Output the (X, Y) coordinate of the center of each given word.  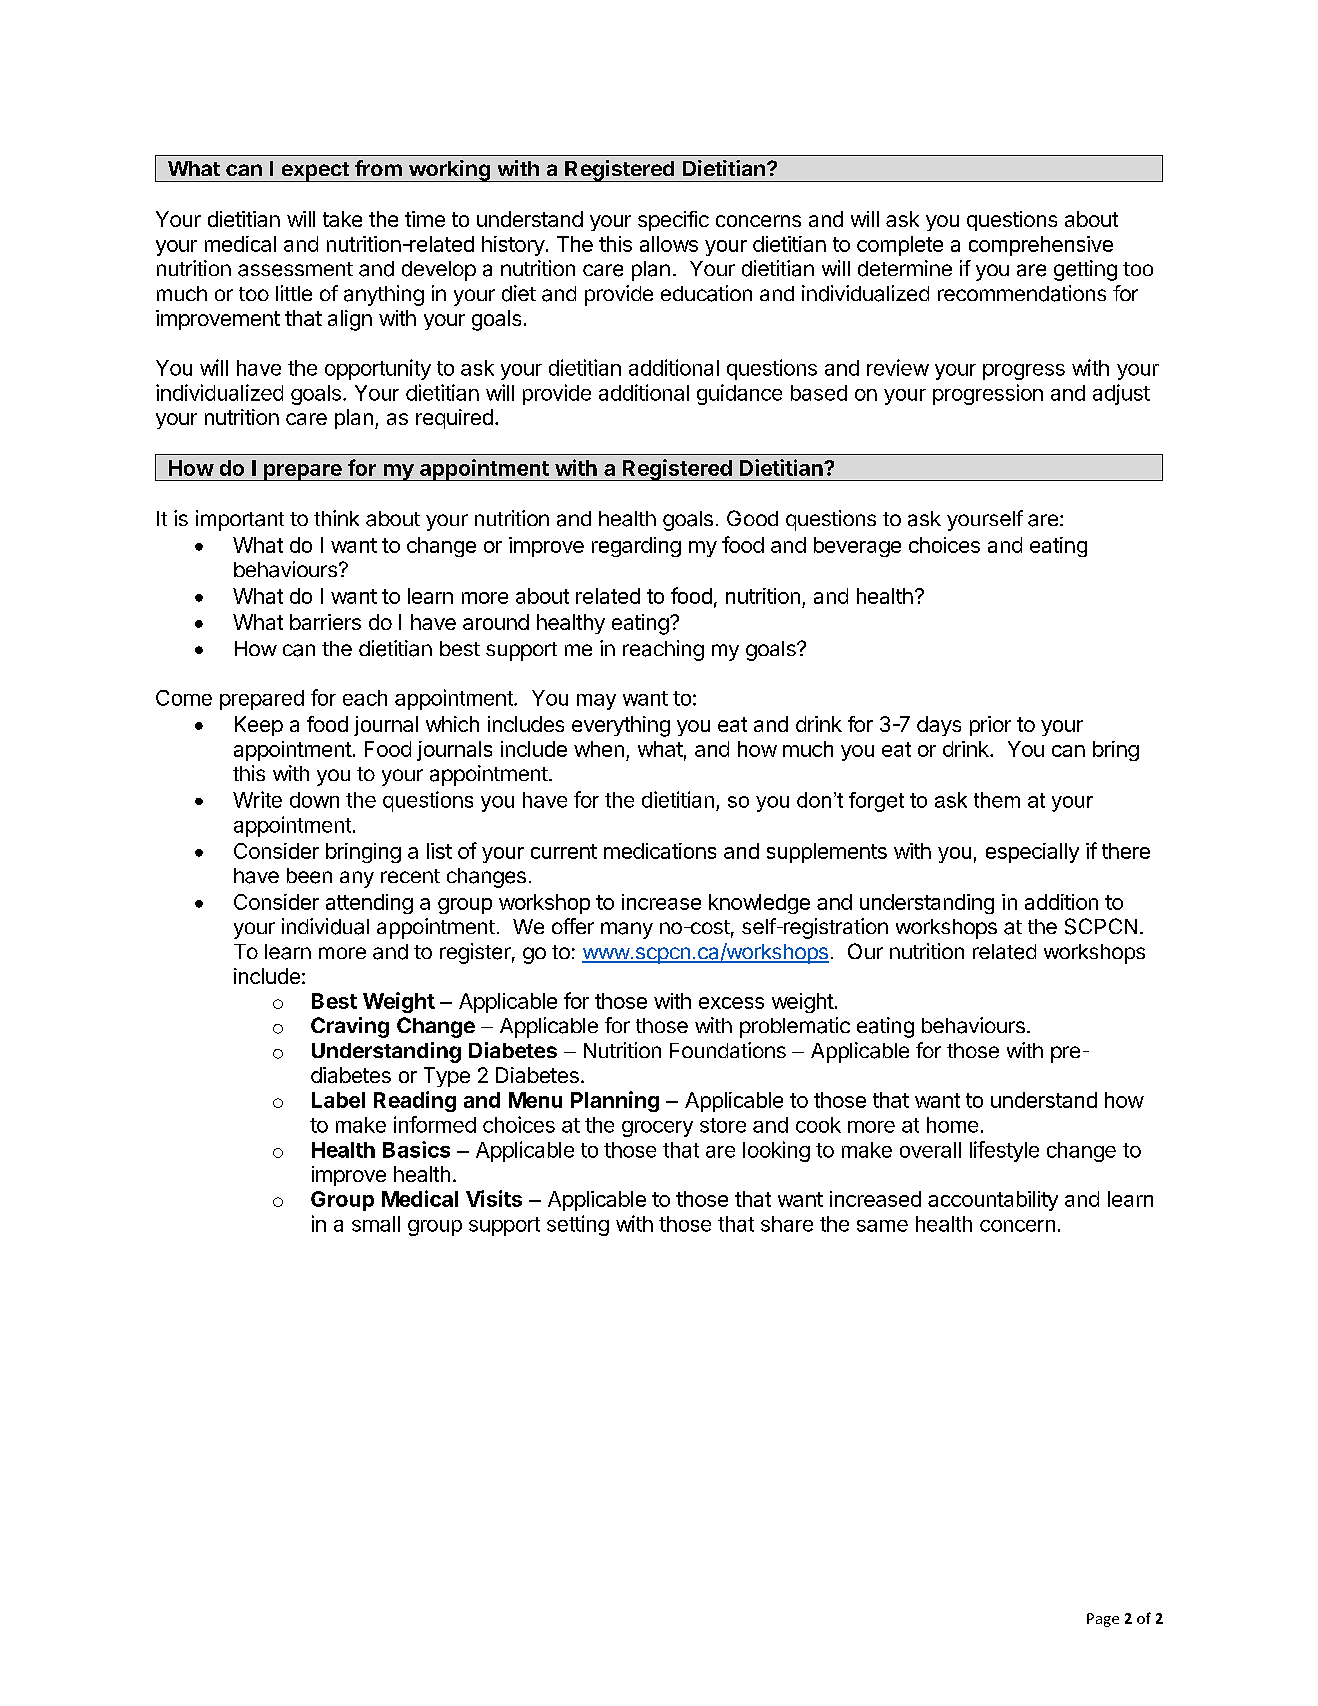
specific (673, 221)
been (309, 876)
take (342, 219)
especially (1032, 853)
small (376, 1224)
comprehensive (1041, 246)
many (627, 930)
